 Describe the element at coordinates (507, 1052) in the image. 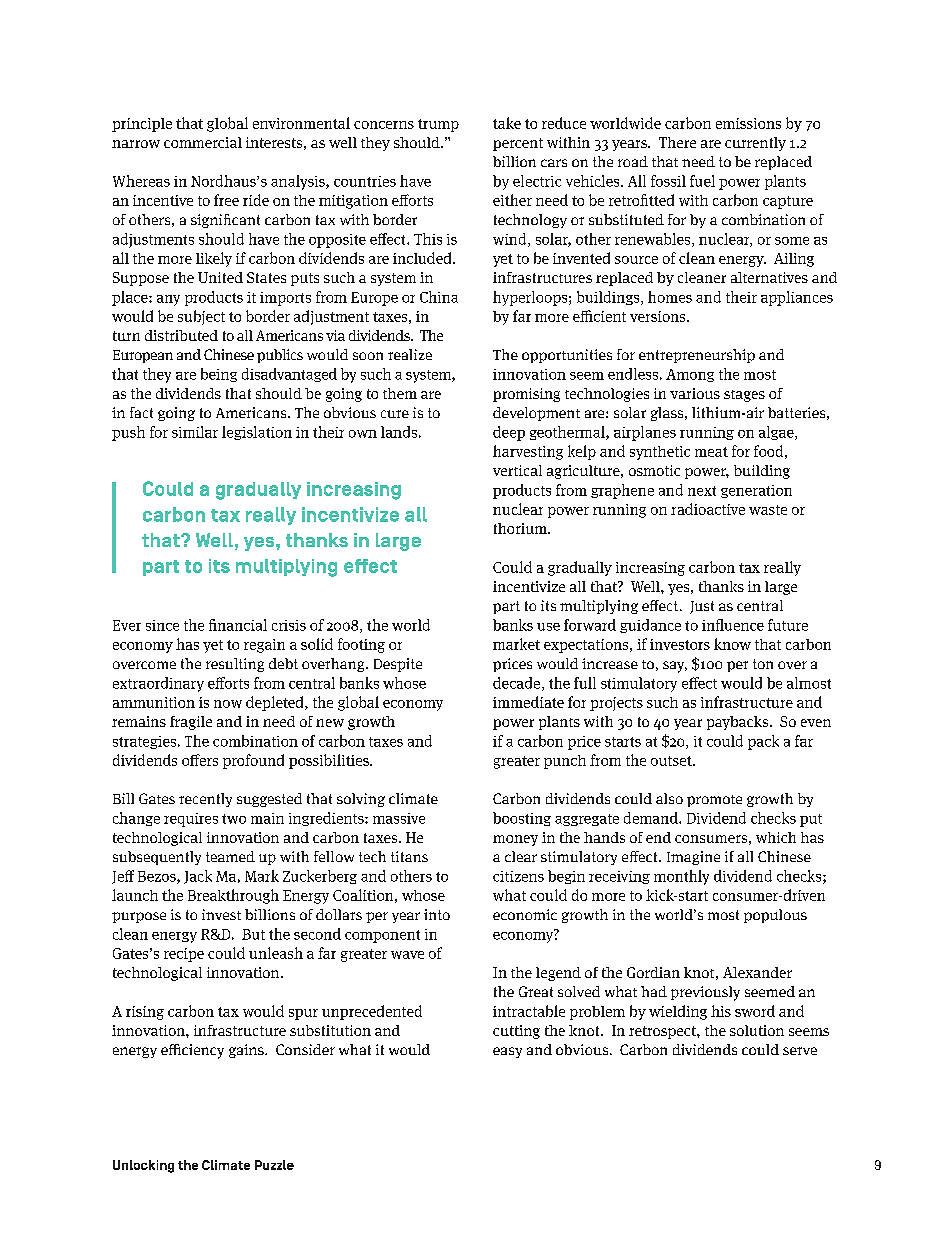

I see `easy` at that location.
